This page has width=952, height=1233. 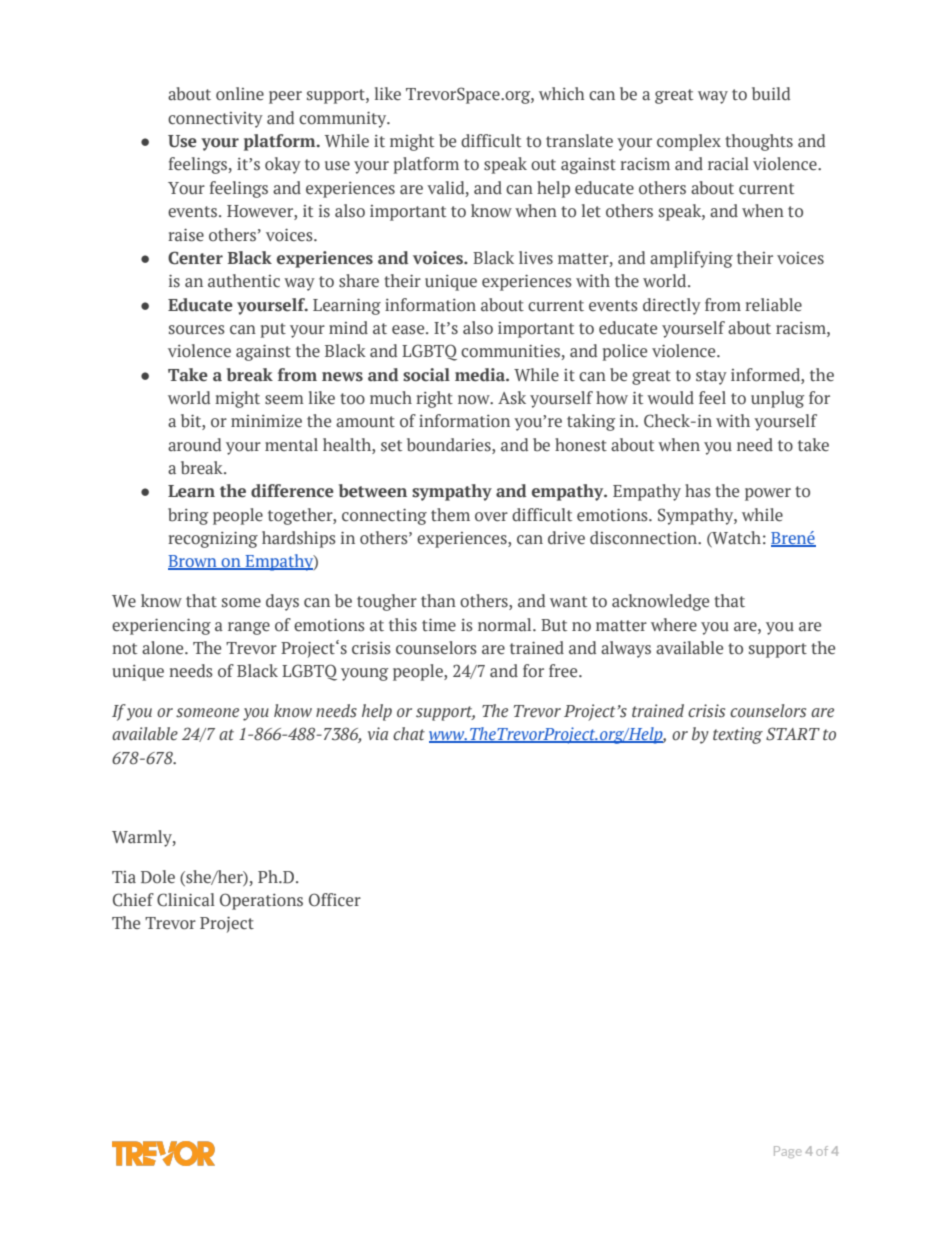 What do you see at coordinates (698, 490) in the page?
I see `has` at bounding box center [698, 490].
